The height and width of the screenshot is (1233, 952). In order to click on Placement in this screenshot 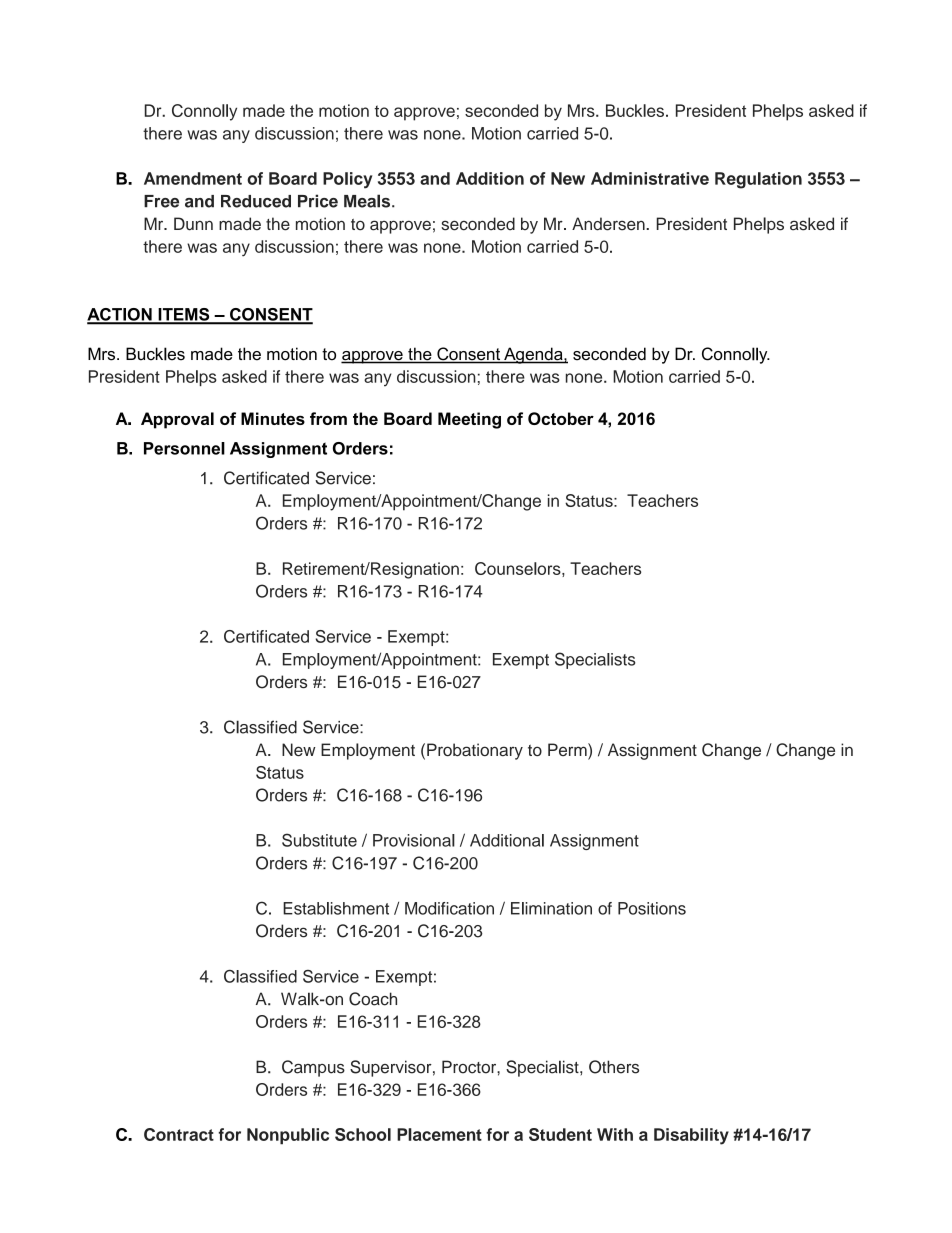, I will do `click(439, 1134)`.
